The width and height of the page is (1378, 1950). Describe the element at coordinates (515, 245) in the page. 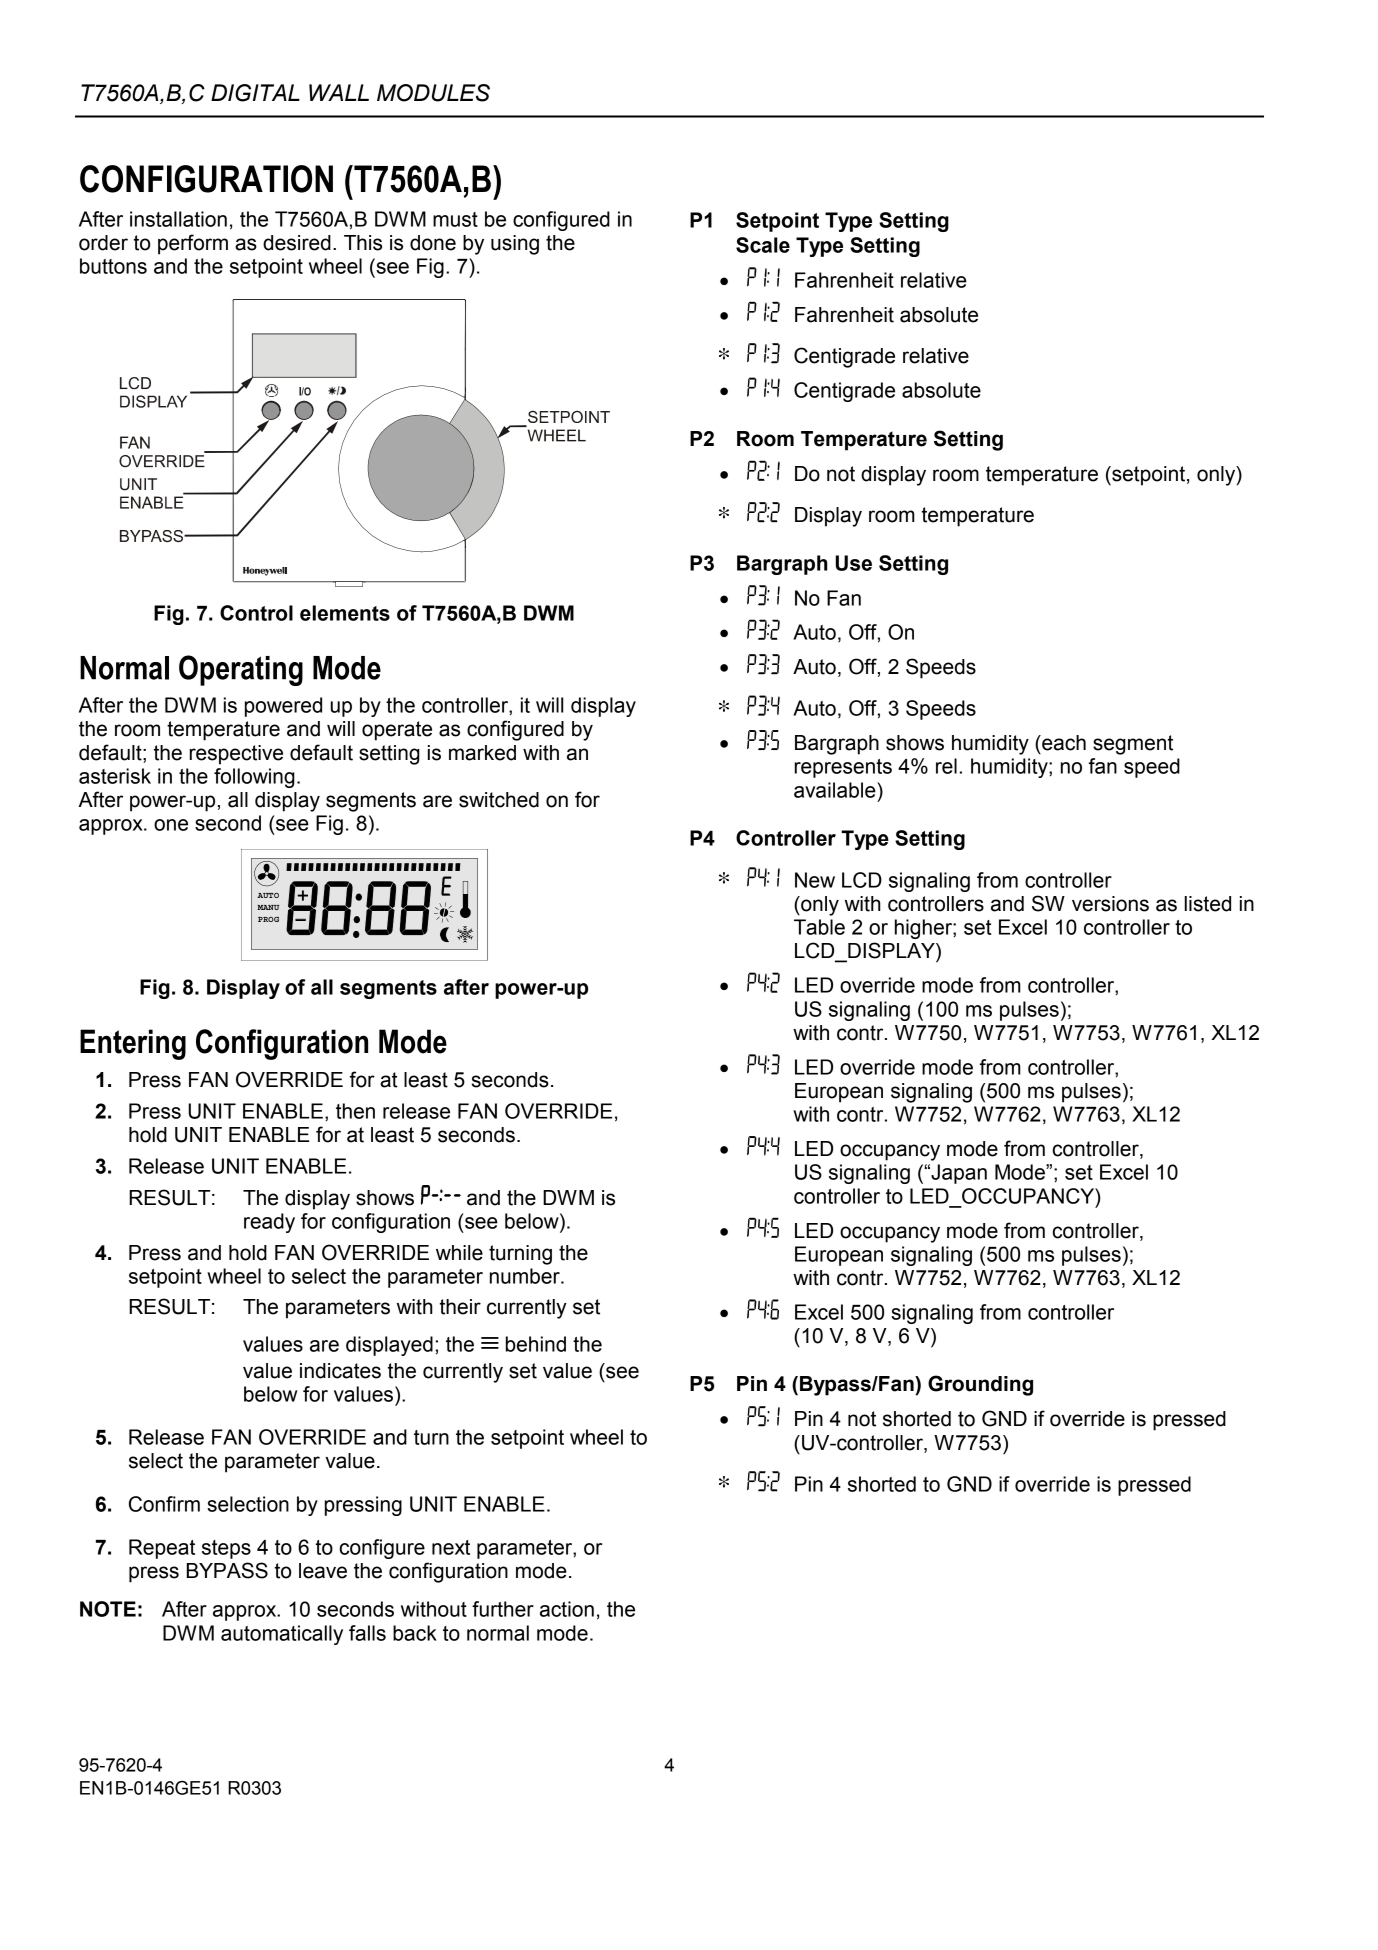

I see `using` at that location.
